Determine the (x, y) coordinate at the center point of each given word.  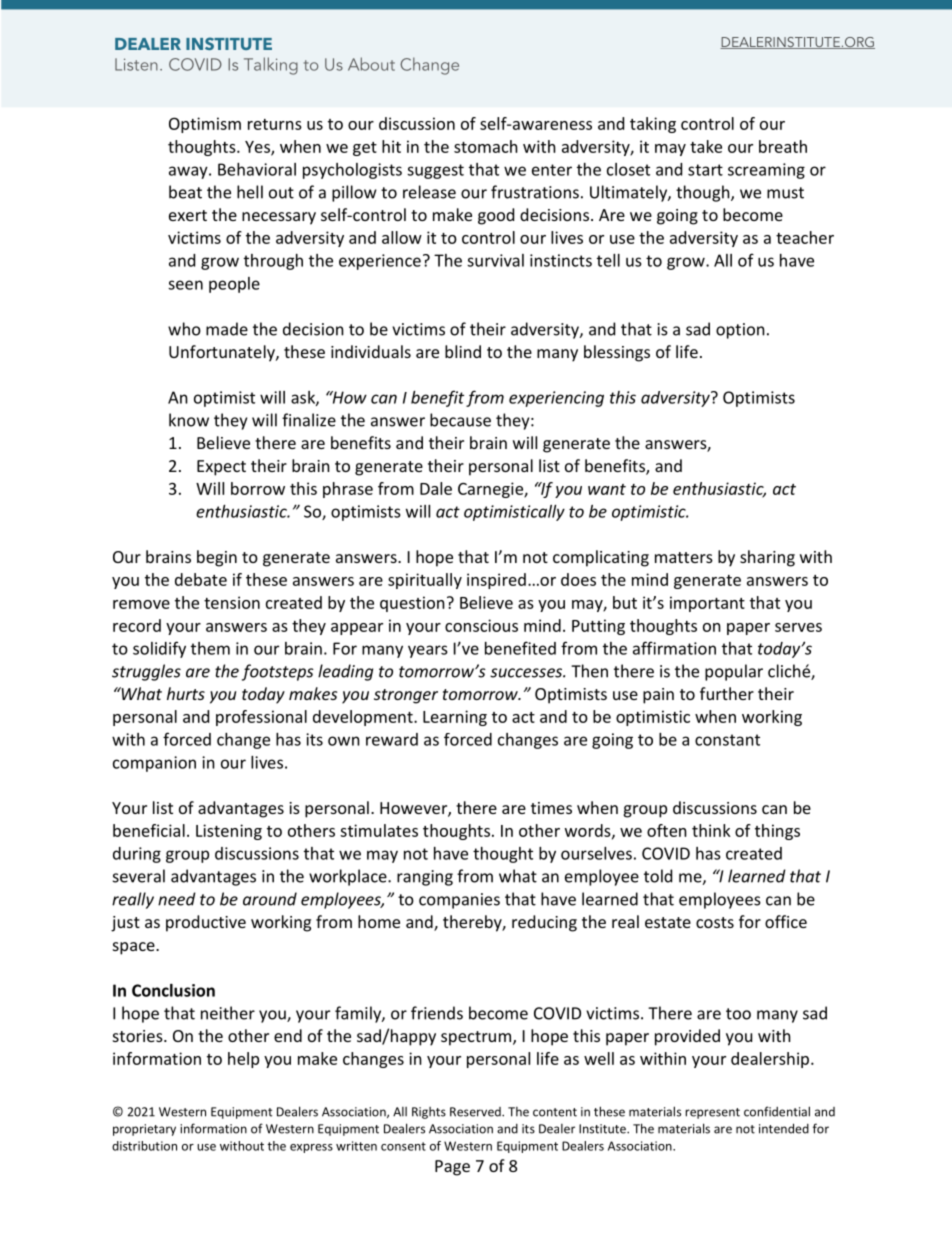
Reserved (476, 1112)
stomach (486, 146)
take (706, 146)
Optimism (205, 125)
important (707, 604)
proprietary (144, 1130)
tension (232, 602)
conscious (481, 625)
